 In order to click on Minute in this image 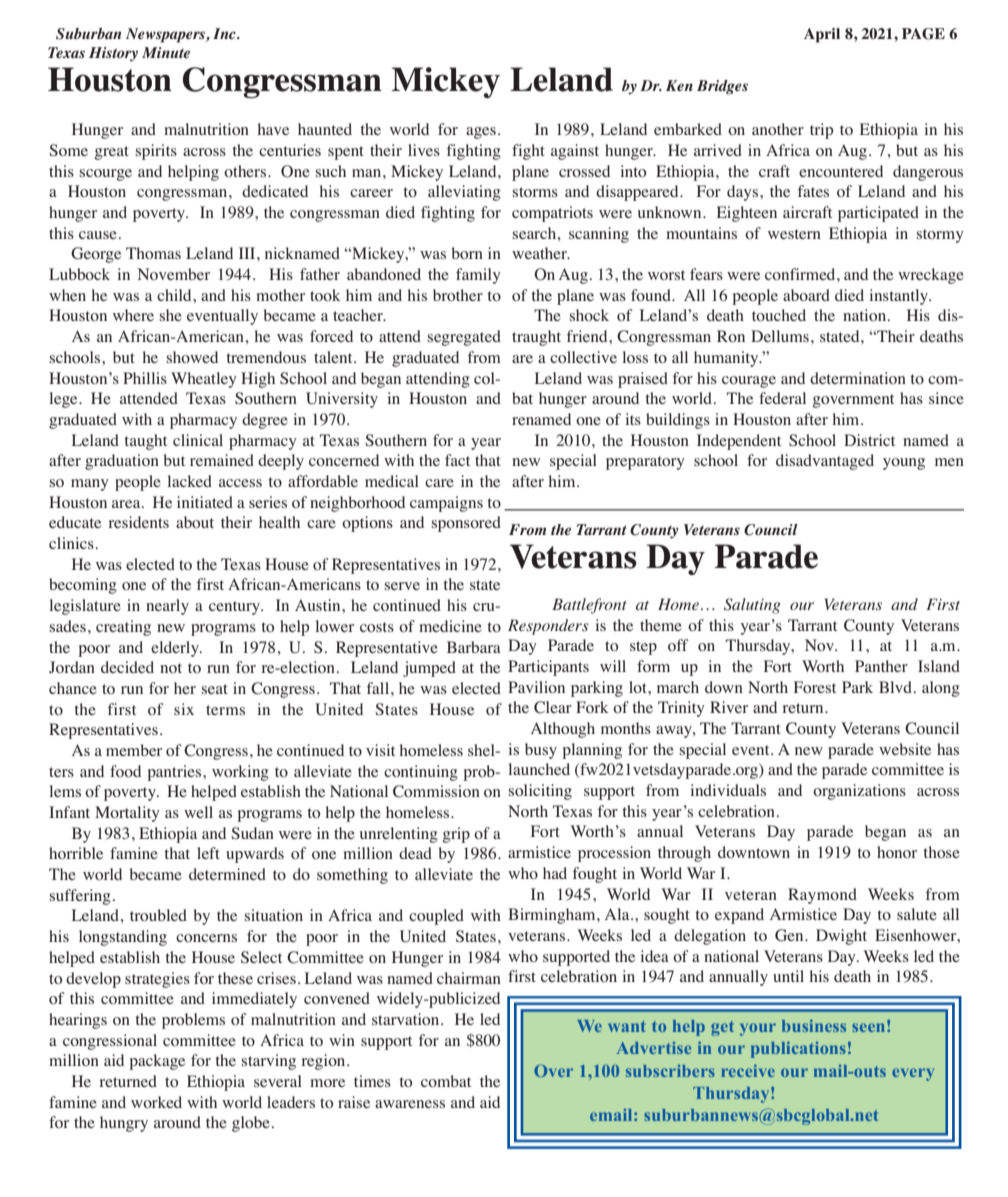, I will do `click(166, 52)`.
